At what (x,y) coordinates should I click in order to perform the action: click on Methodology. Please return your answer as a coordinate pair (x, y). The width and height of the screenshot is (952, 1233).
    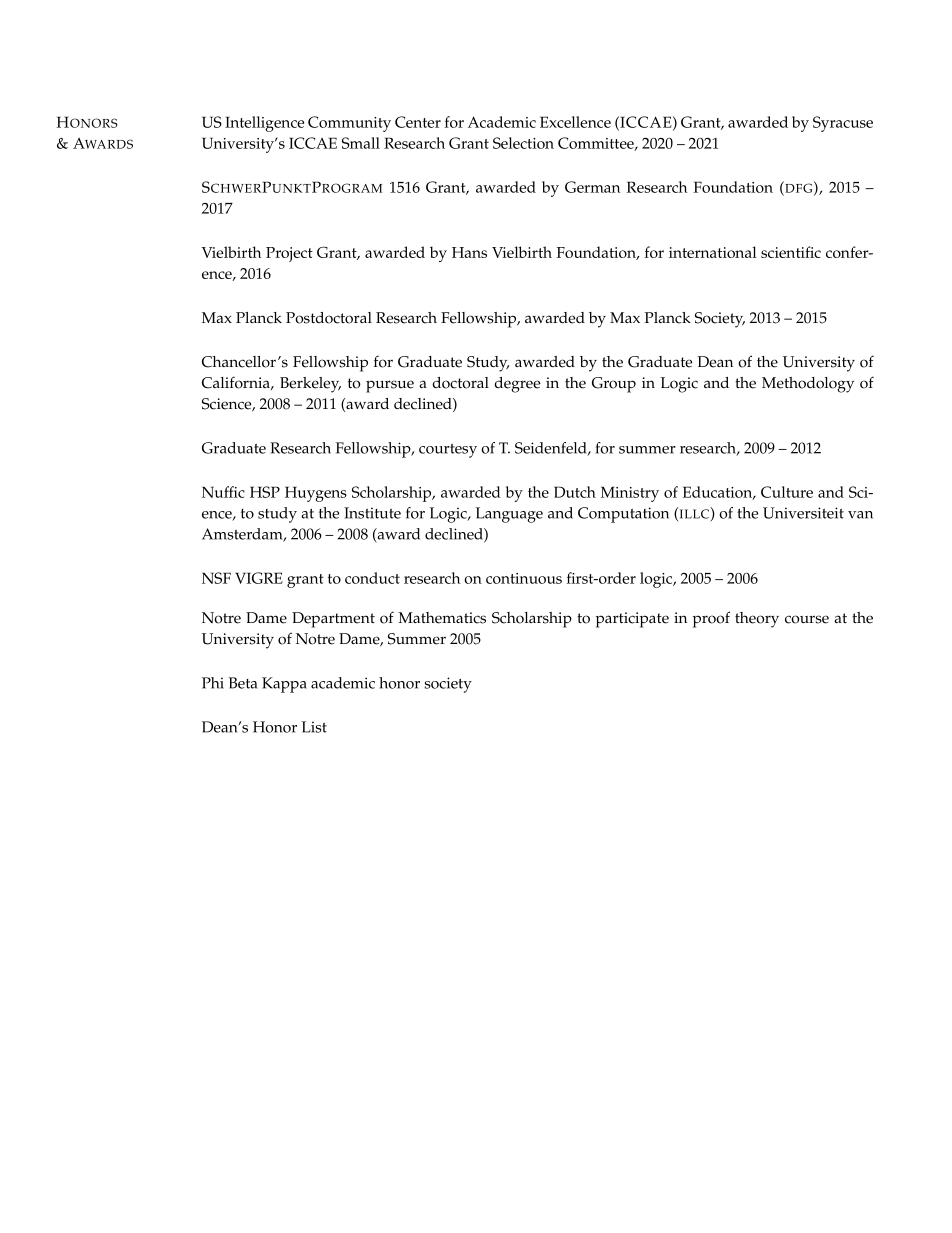
    Looking at the image, I should click on (808, 385).
